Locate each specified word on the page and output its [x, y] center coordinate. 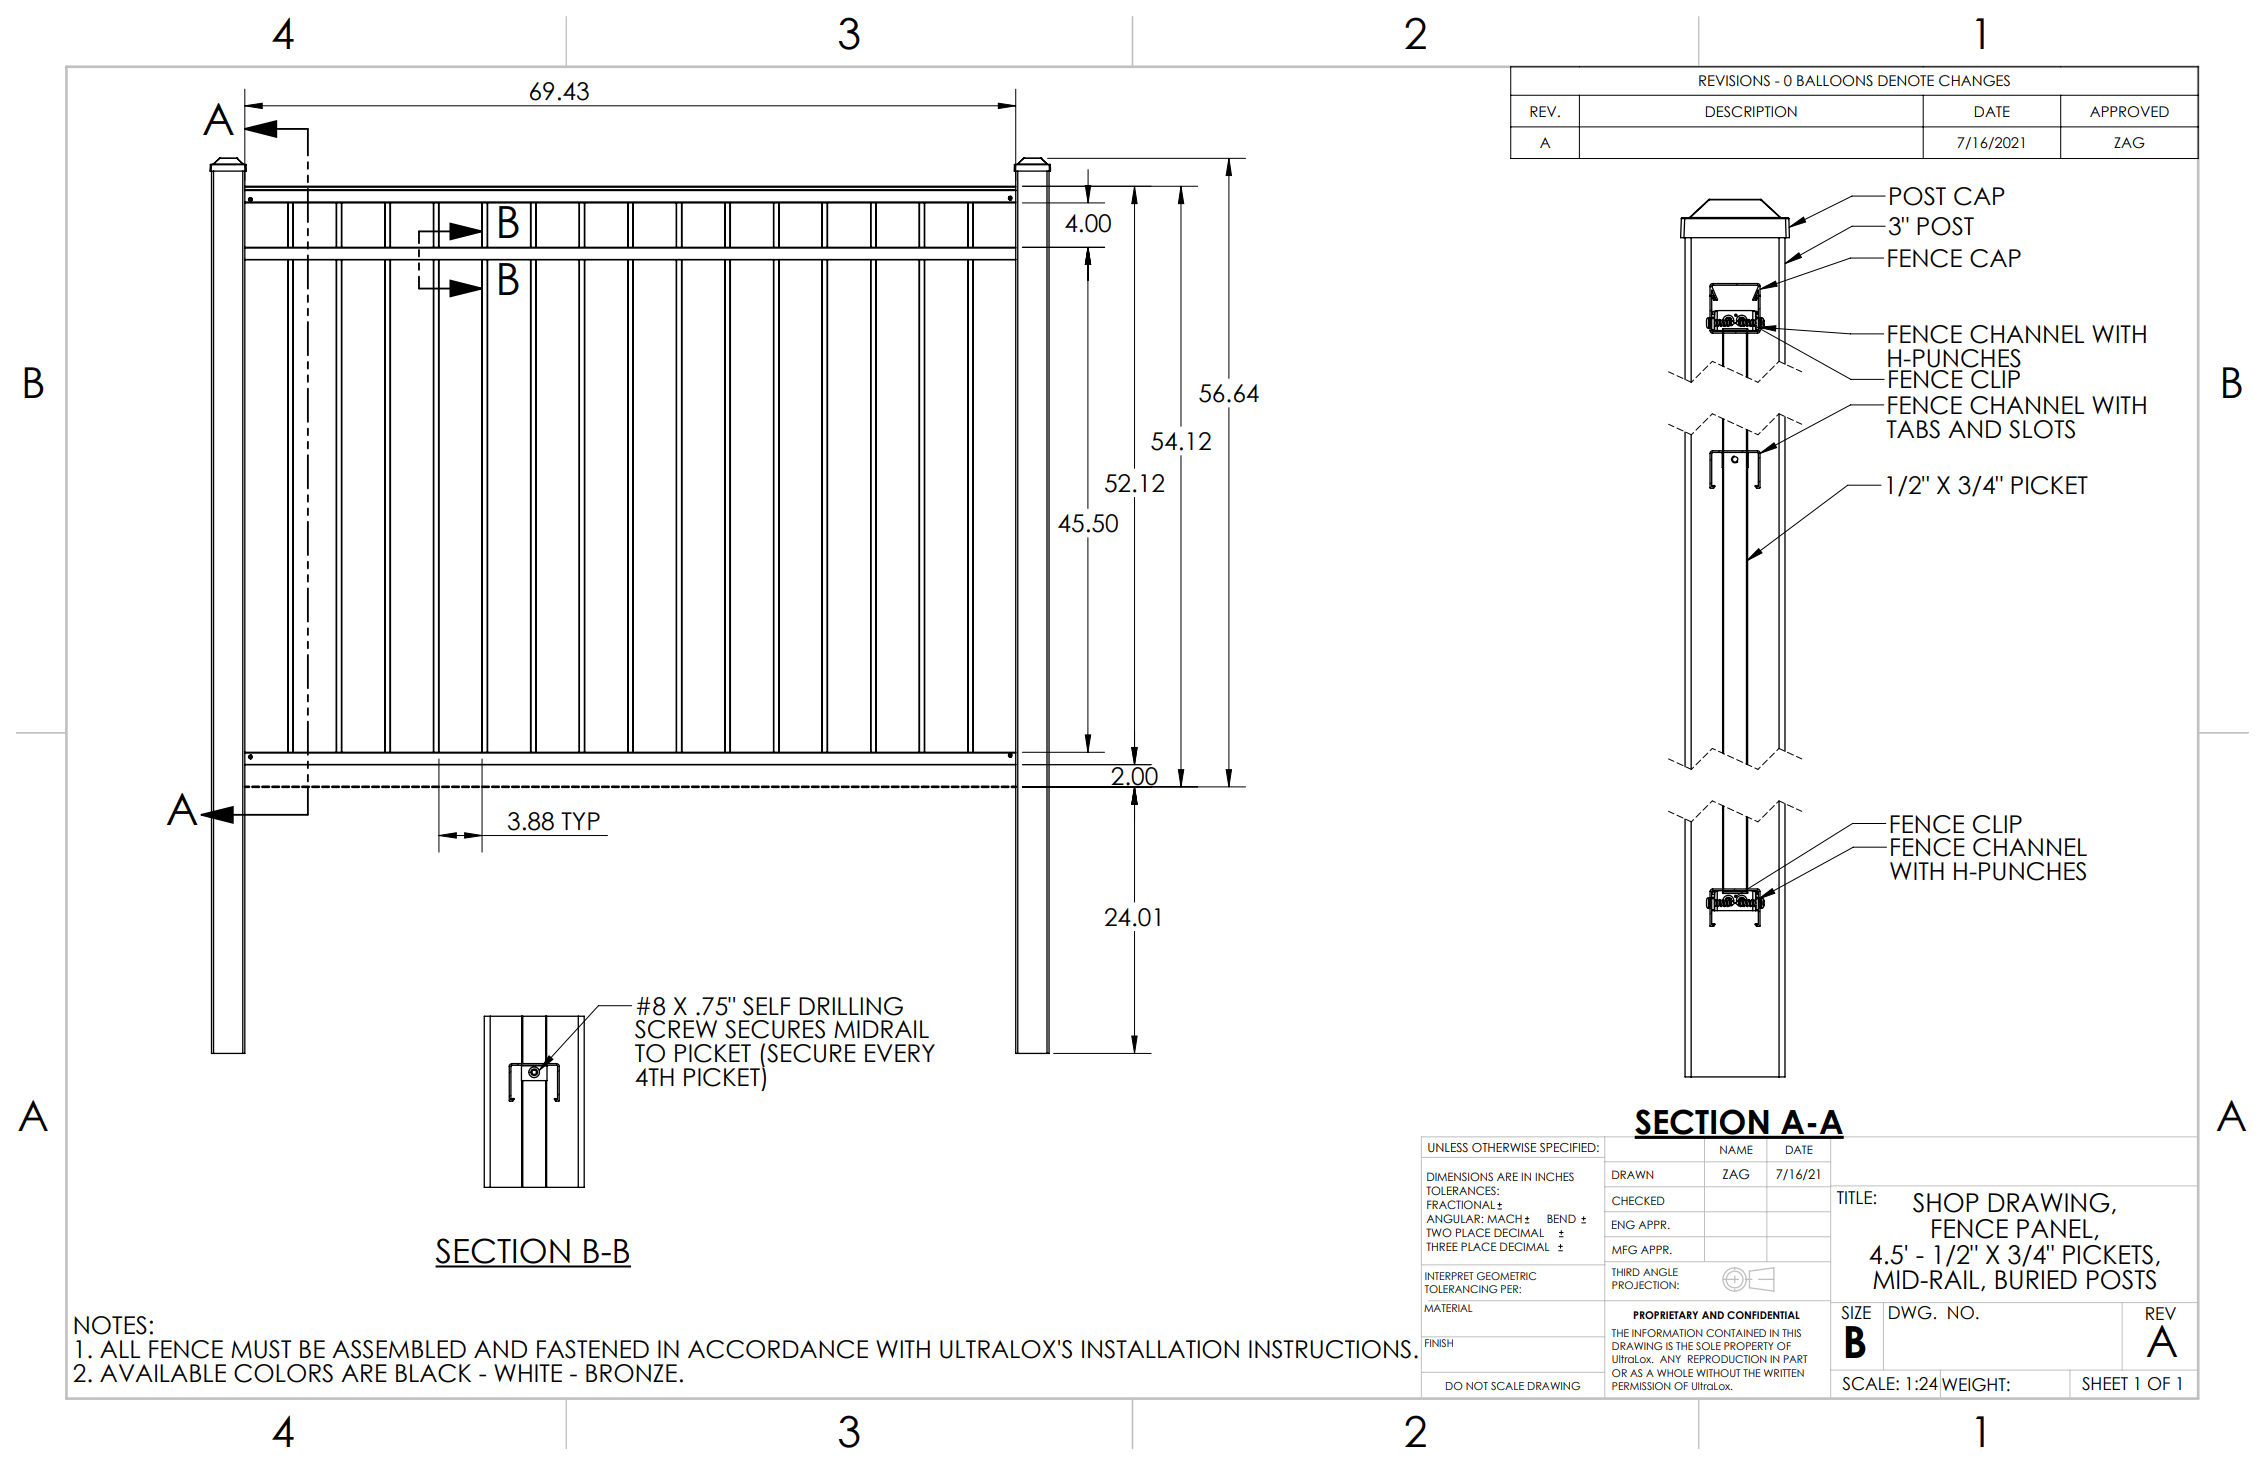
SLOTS [2042, 429]
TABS [1913, 429]
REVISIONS [1734, 81]
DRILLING [851, 1006]
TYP [580, 821]
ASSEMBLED [399, 1349]
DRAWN [1632, 1174]
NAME [1736, 1149]
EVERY [900, 1053]
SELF [766, 1006]
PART [1795, 1359]
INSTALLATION [1160, 1349]
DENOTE [1906, 81]
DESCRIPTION [1751, 112]
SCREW [676, 1029]
